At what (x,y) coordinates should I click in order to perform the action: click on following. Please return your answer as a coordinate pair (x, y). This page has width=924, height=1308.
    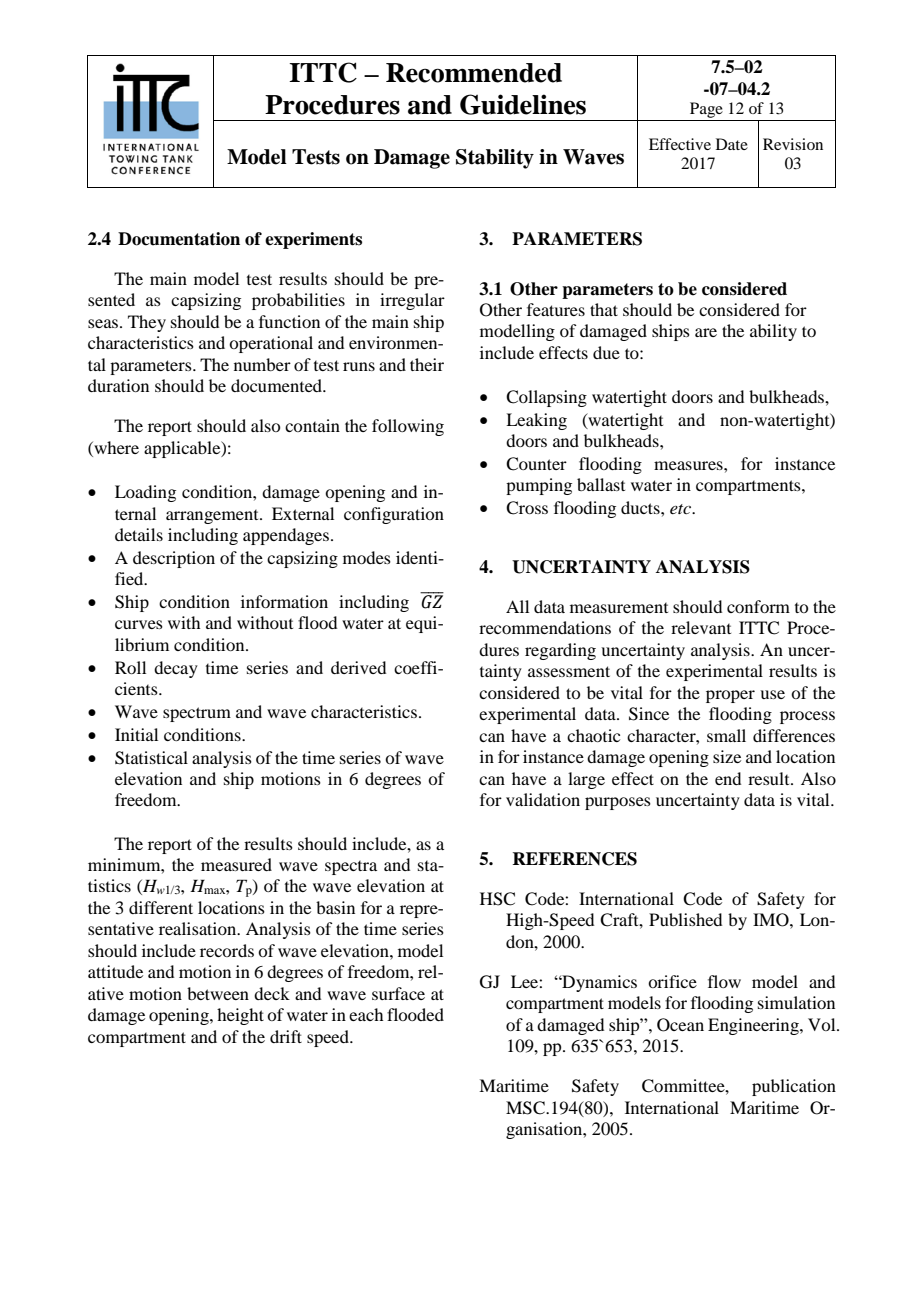
    Looking at the image, I should click on (408, 427).
